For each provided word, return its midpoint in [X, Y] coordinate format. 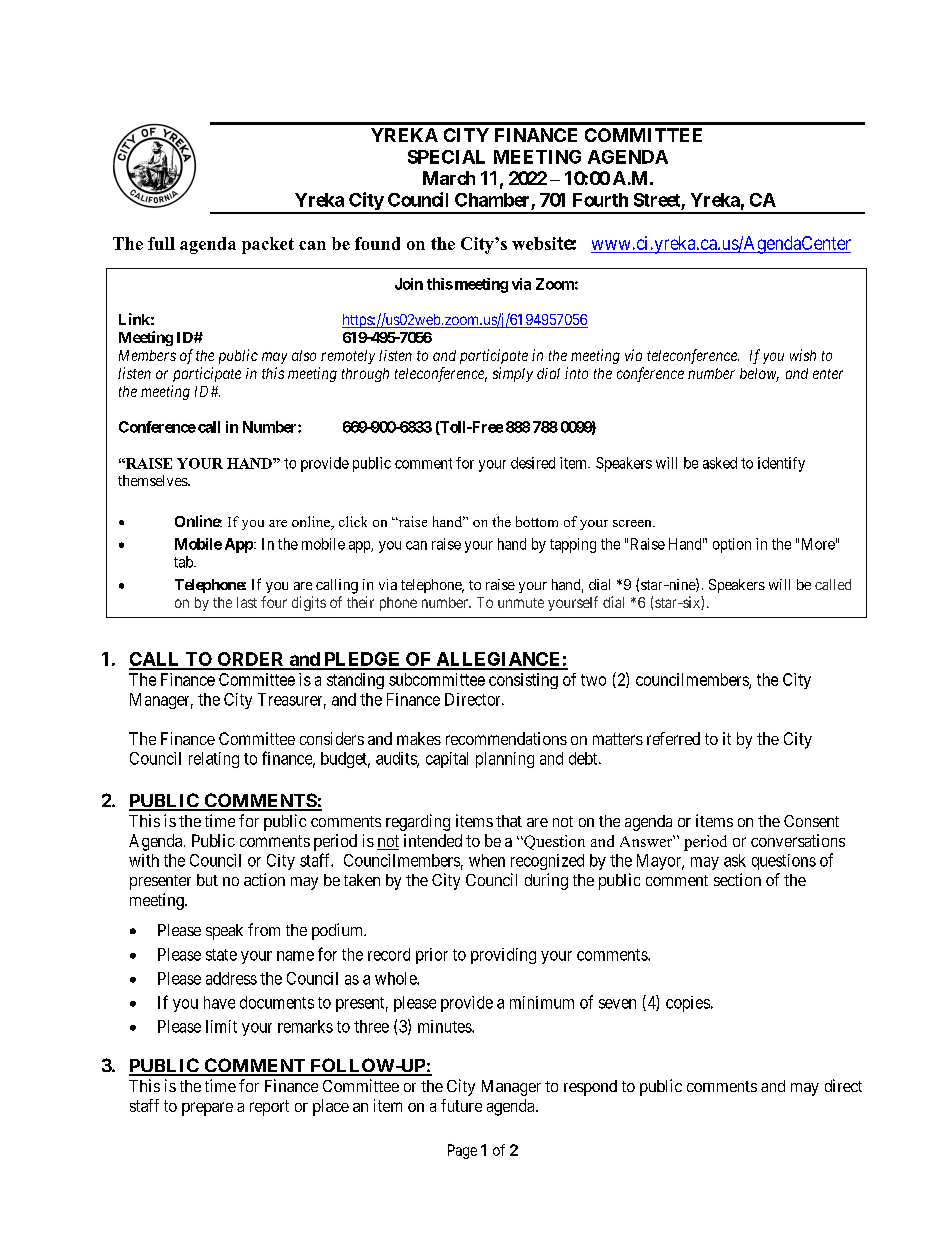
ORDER [251, 660]
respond [590, 1088]
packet [268, 245]
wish [803, 355]
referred [673, 738]
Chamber [492, 200]
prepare [207, 1109]
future [461, 1105]
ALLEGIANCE [498, 660]
